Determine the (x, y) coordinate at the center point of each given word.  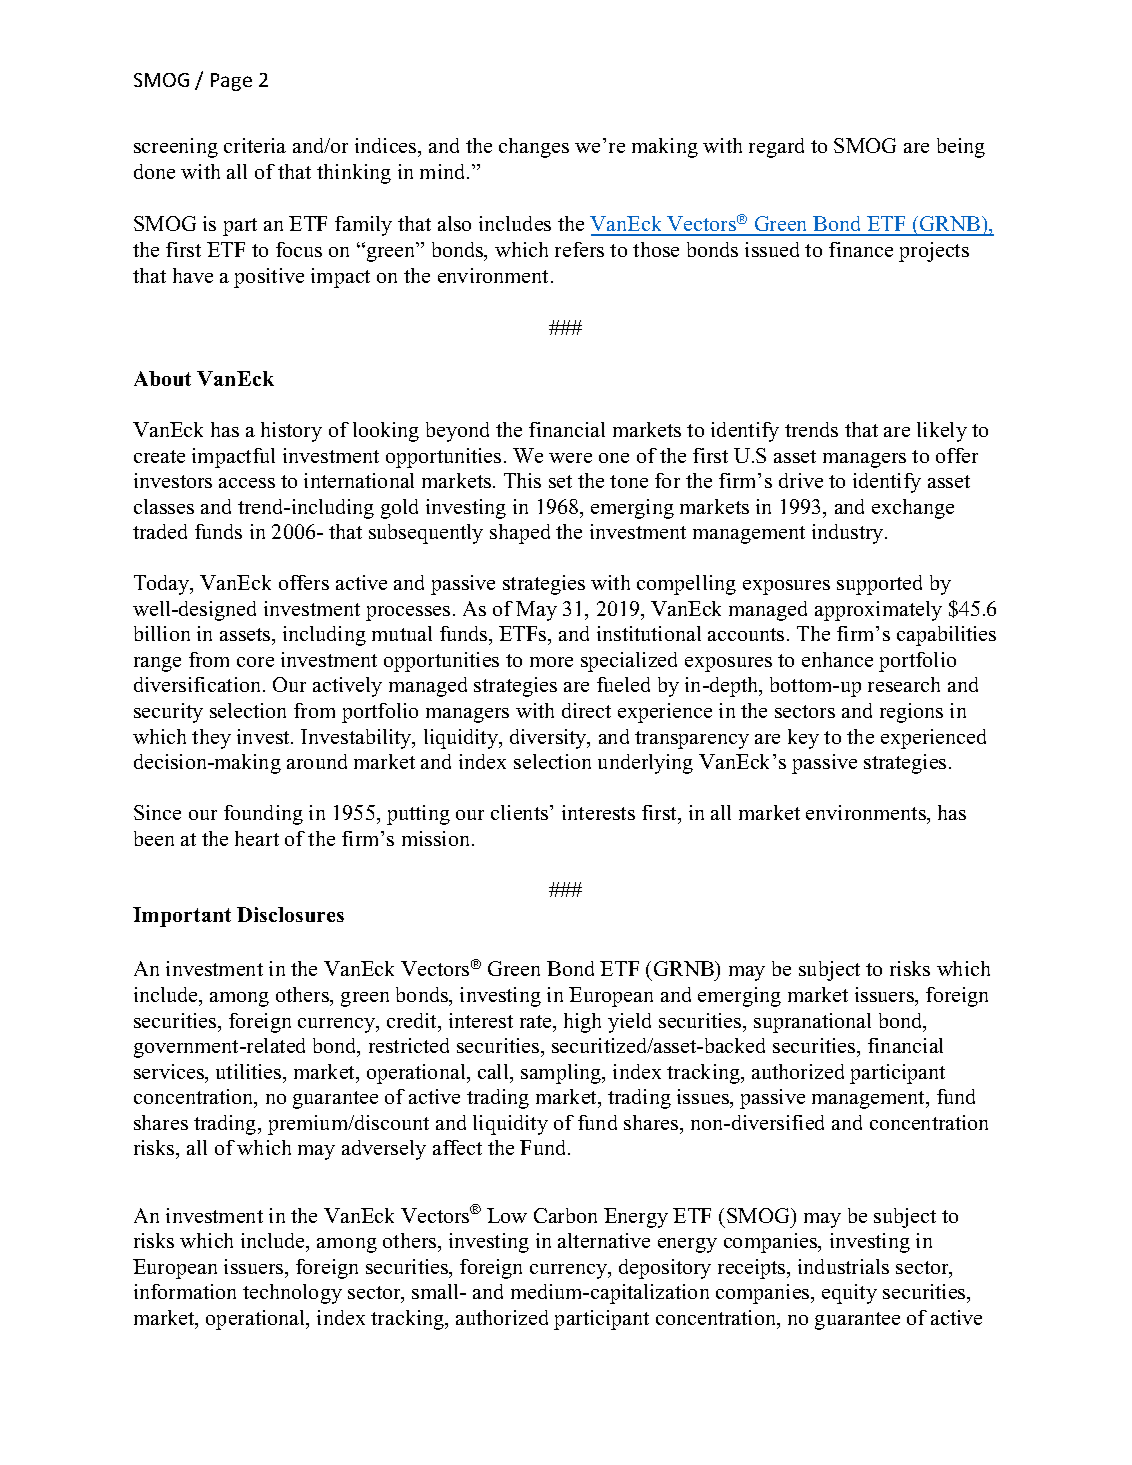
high (582, 1023)
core (255, 662)
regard (776, 148)
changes (534, 148)
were (570, 458)
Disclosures (290, 914)
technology (292, 1294)
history (291, 432)
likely (942, 432)
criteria (255, 145)
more (551, 662)
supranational (812, 1023)
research (904, 684)
